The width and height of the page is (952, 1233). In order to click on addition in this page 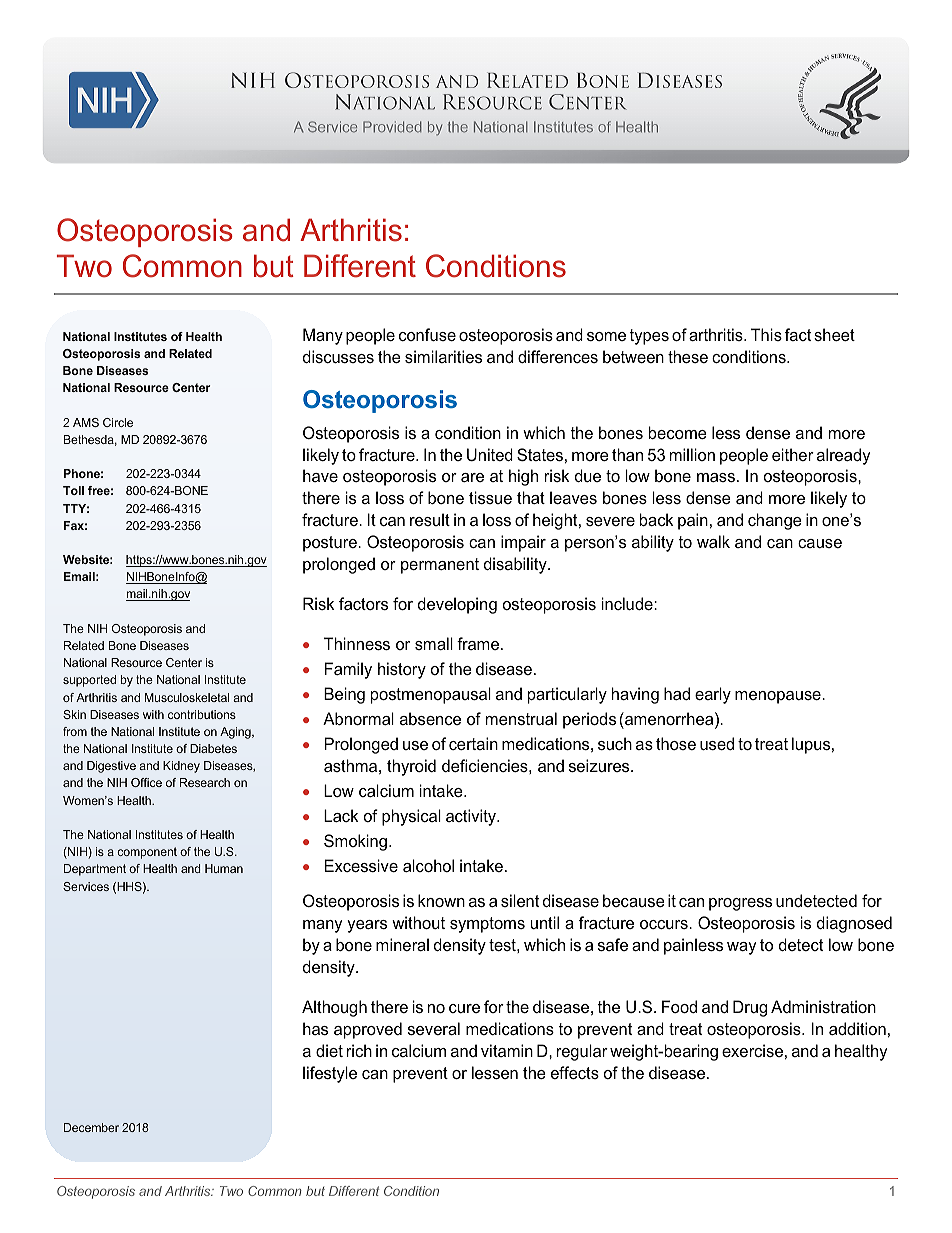, I will do `click(857, 1028)`.
